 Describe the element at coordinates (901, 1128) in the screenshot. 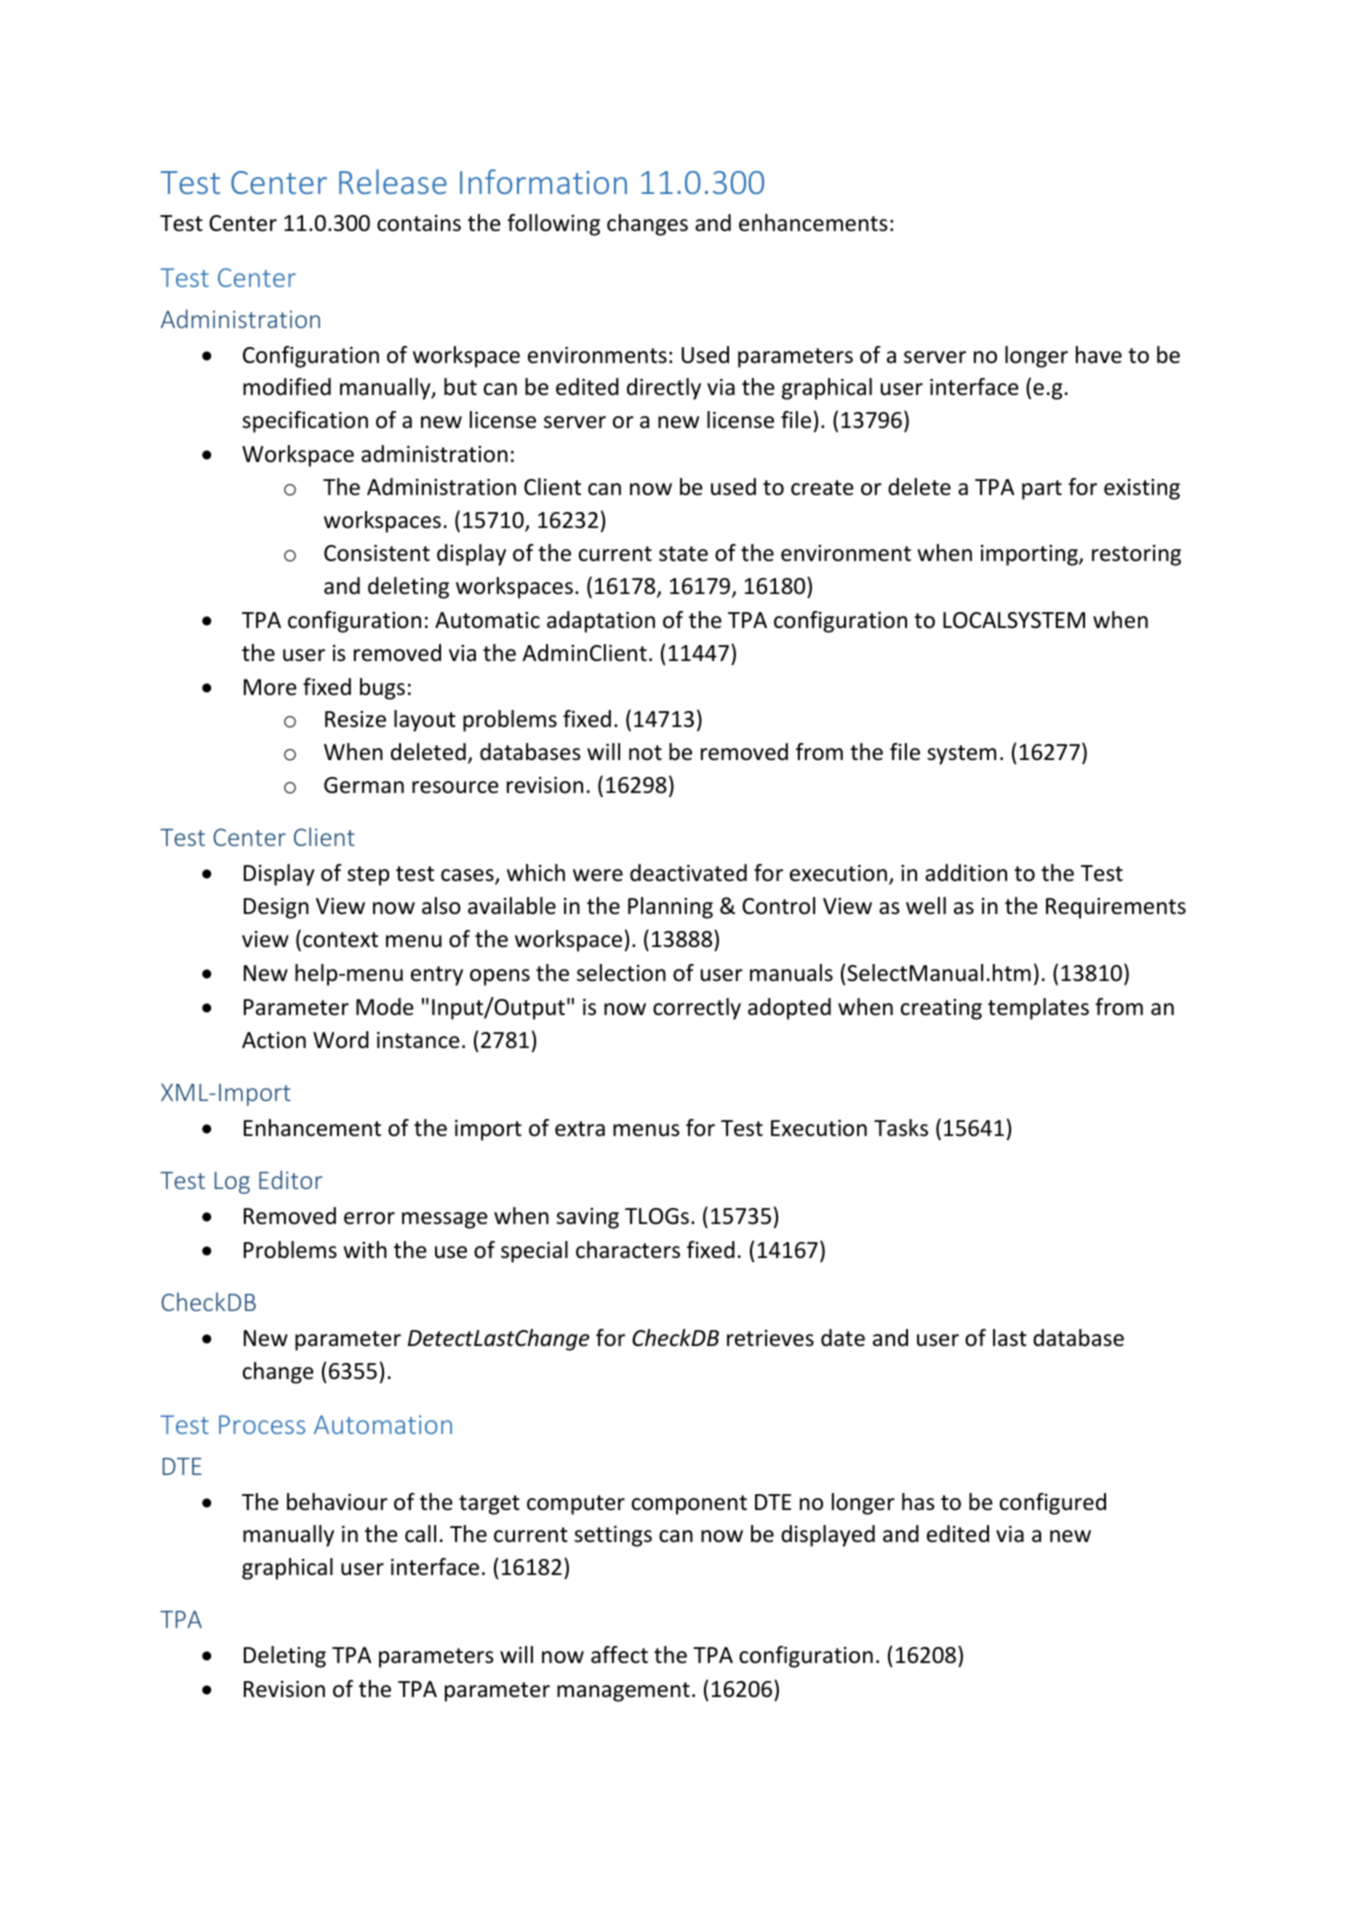

I see `Tasks` at that location.
